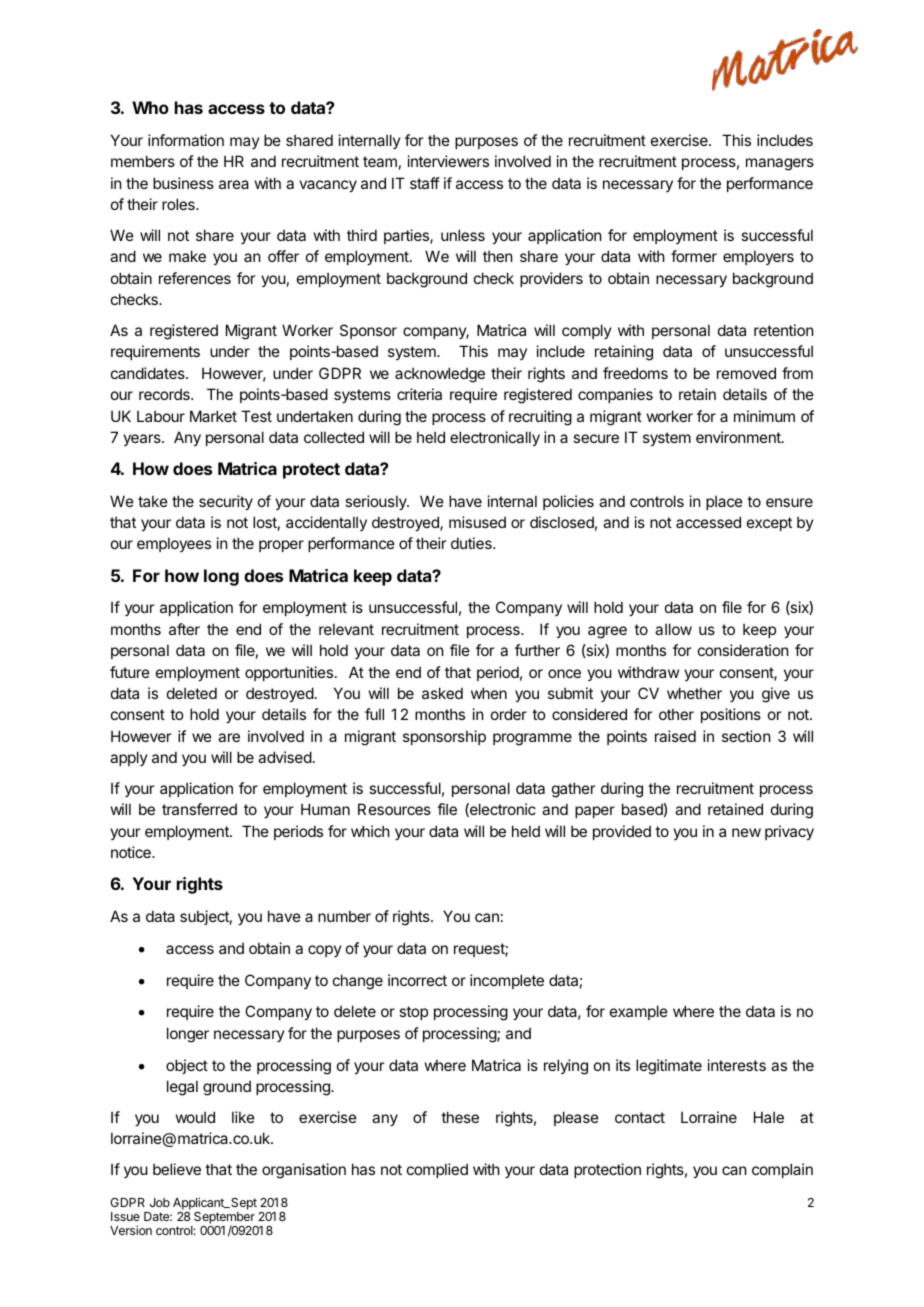  What do you see at coordinates (186, 140) in the page?
I see `information` at bounding box center [186, 140].
